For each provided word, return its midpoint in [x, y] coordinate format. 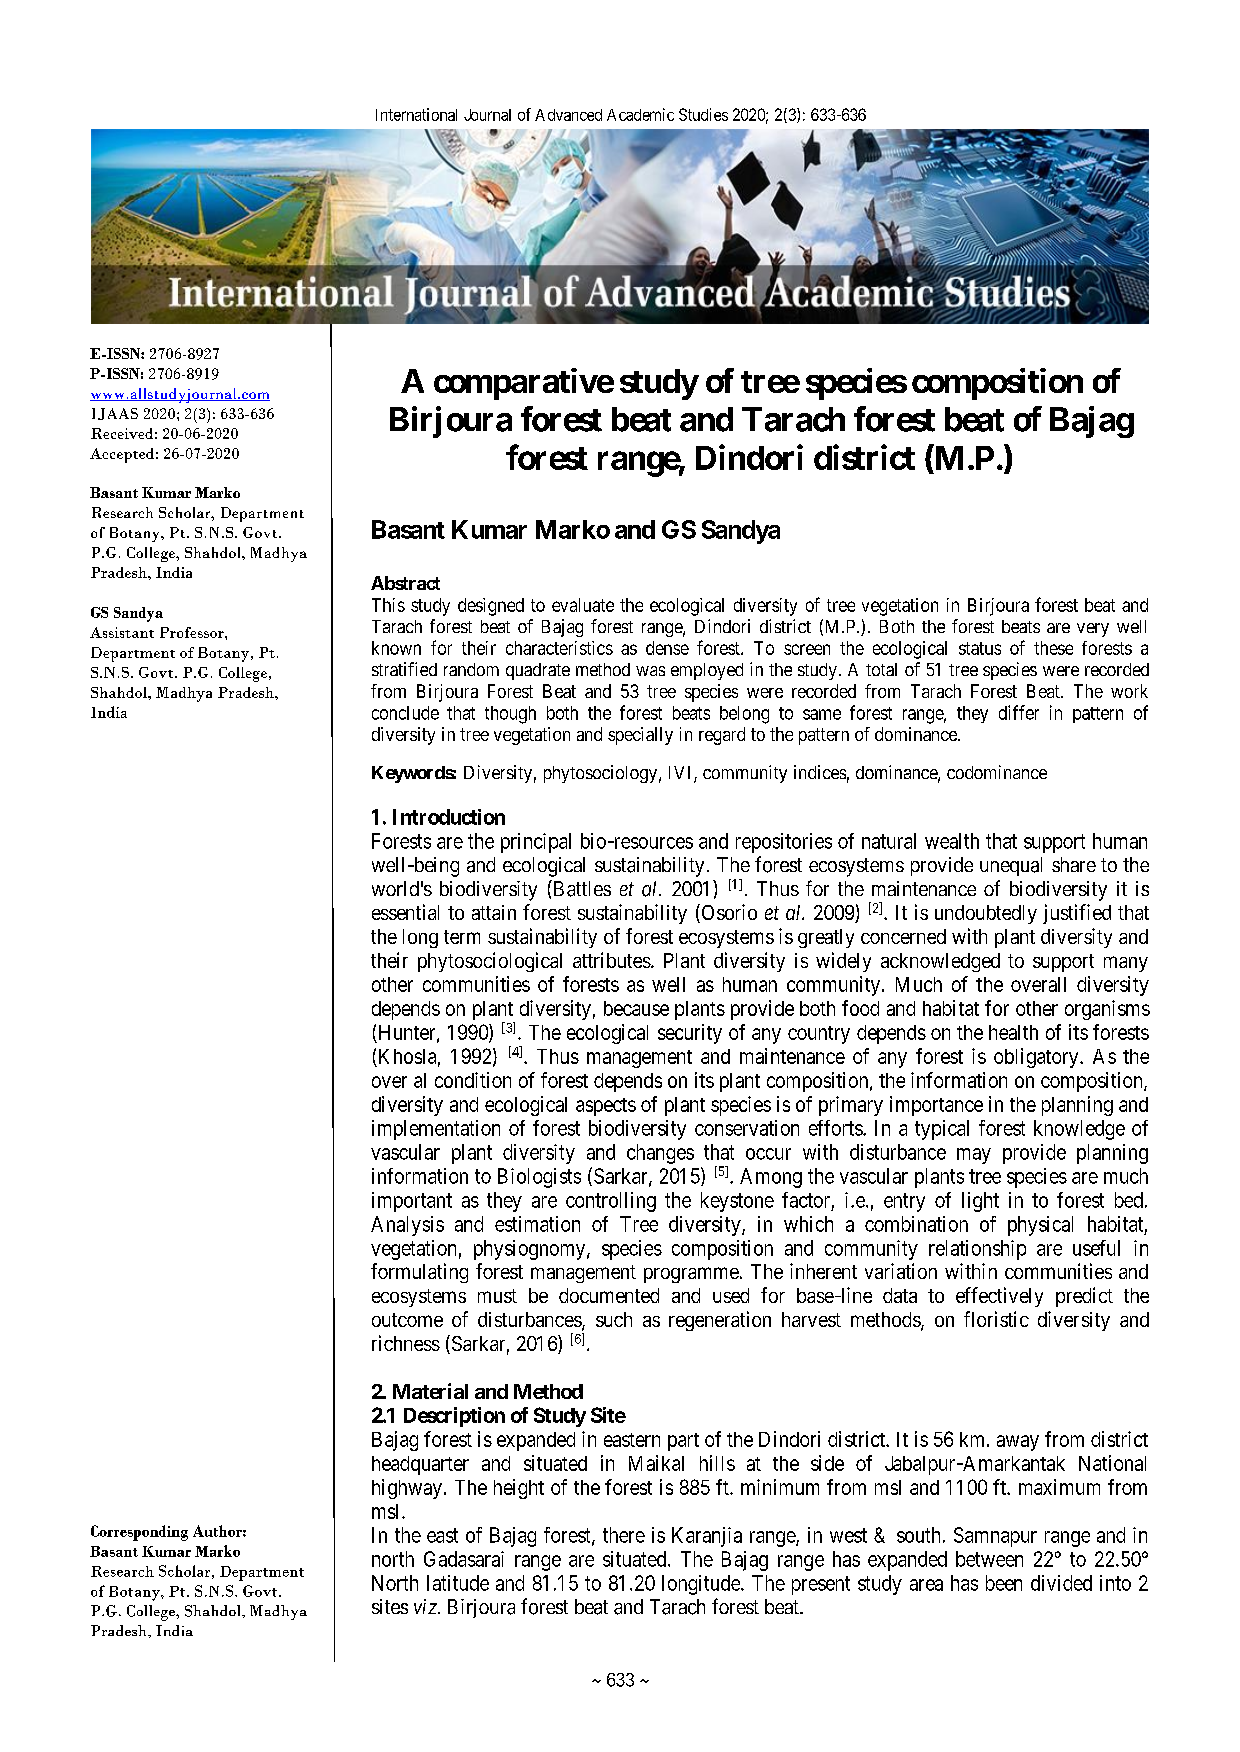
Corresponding [139, 1533]
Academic [640, 114]
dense [667, 648]
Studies [703, 114]
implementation [436, 1130]
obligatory [1037, 1058]
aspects [606, 1107]
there [624, 1535]
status [980, 648]
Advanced [568, 115]
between [989, 1559]
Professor [193, 632]
